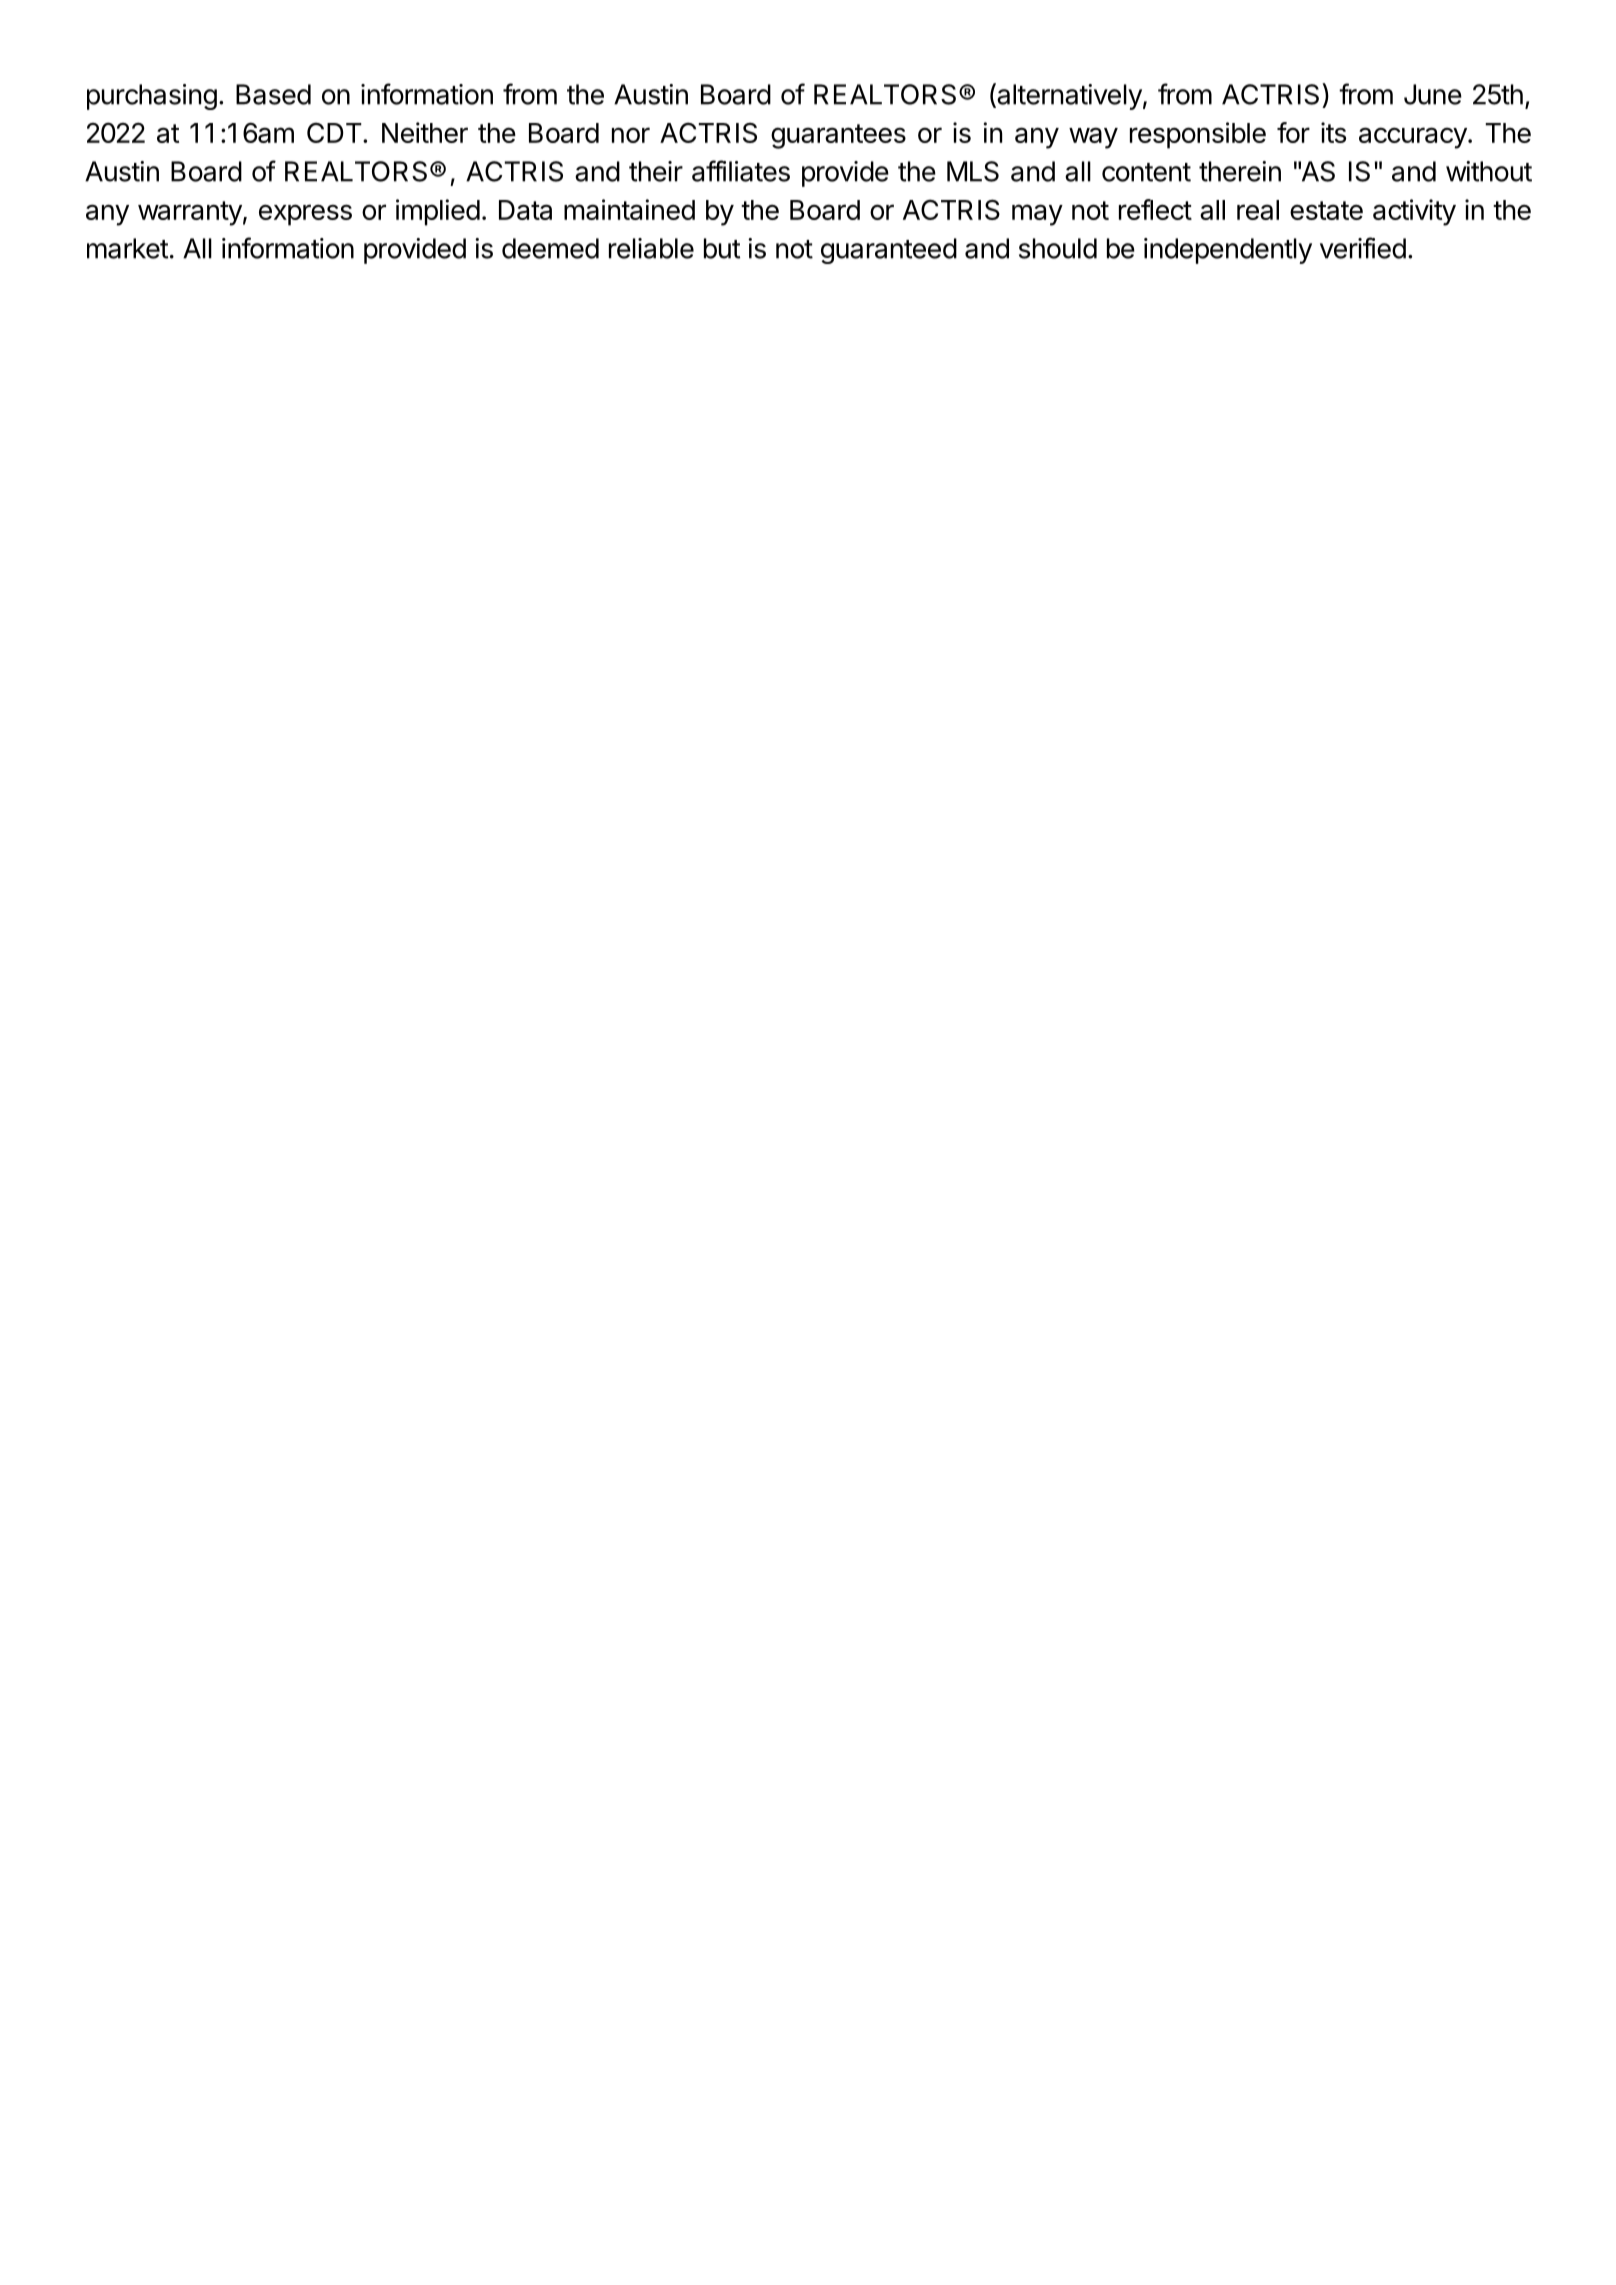 The height and width of the screenshot is (2285, 1616). What do you see at coordinates (273, 94) in the screenshot?
I see `Based` at bounding box center [273, 94].
